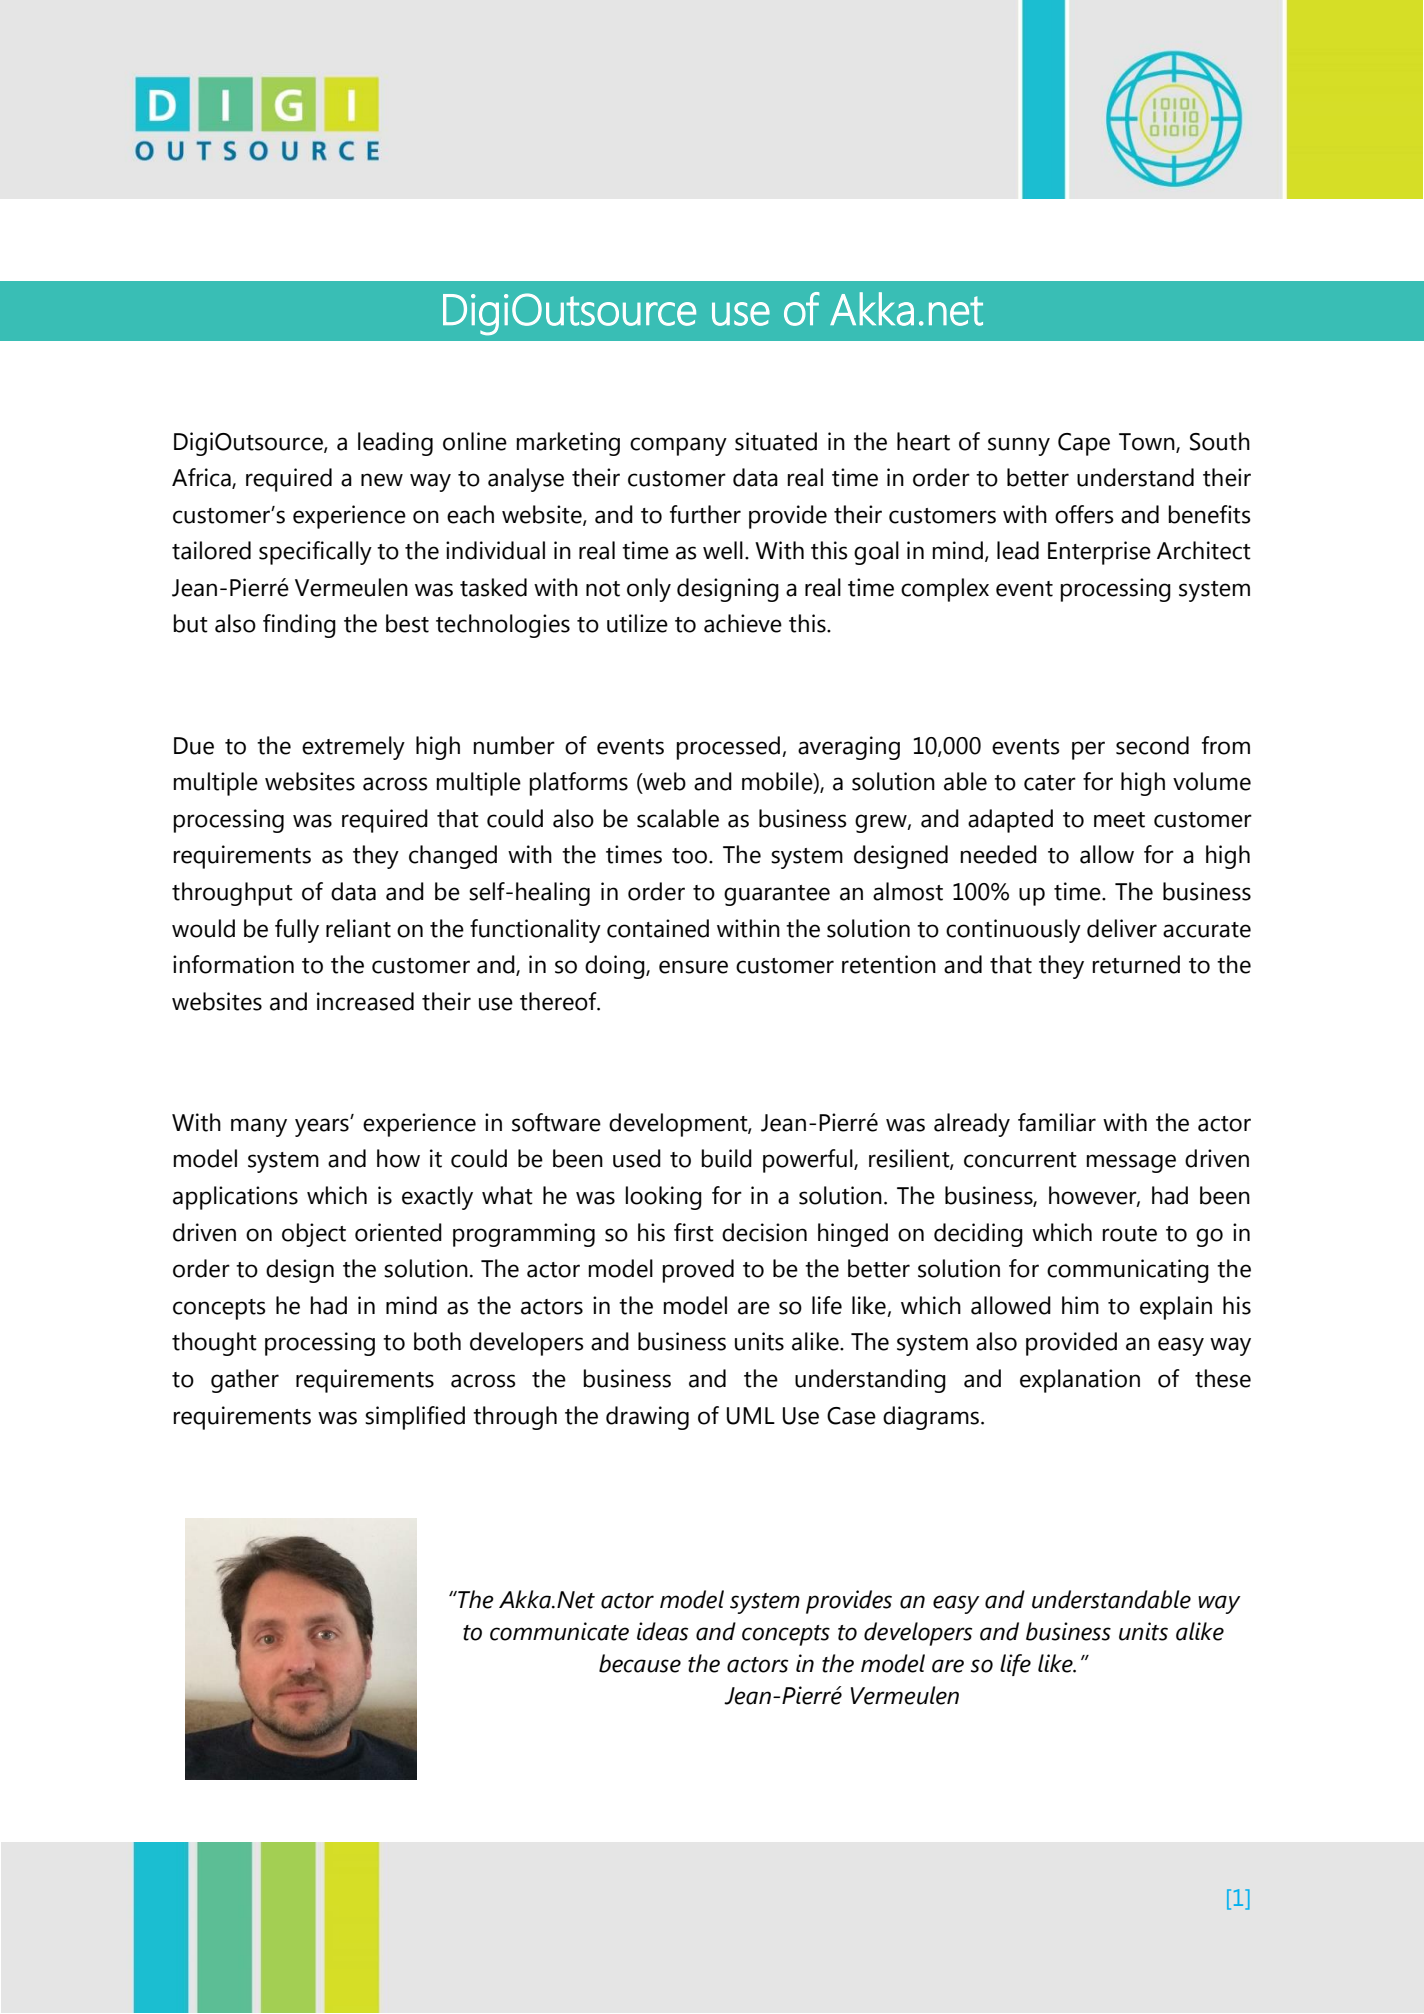  Describe the element at coordinates (693, 967) in the page. I see `ensure` at that location.
